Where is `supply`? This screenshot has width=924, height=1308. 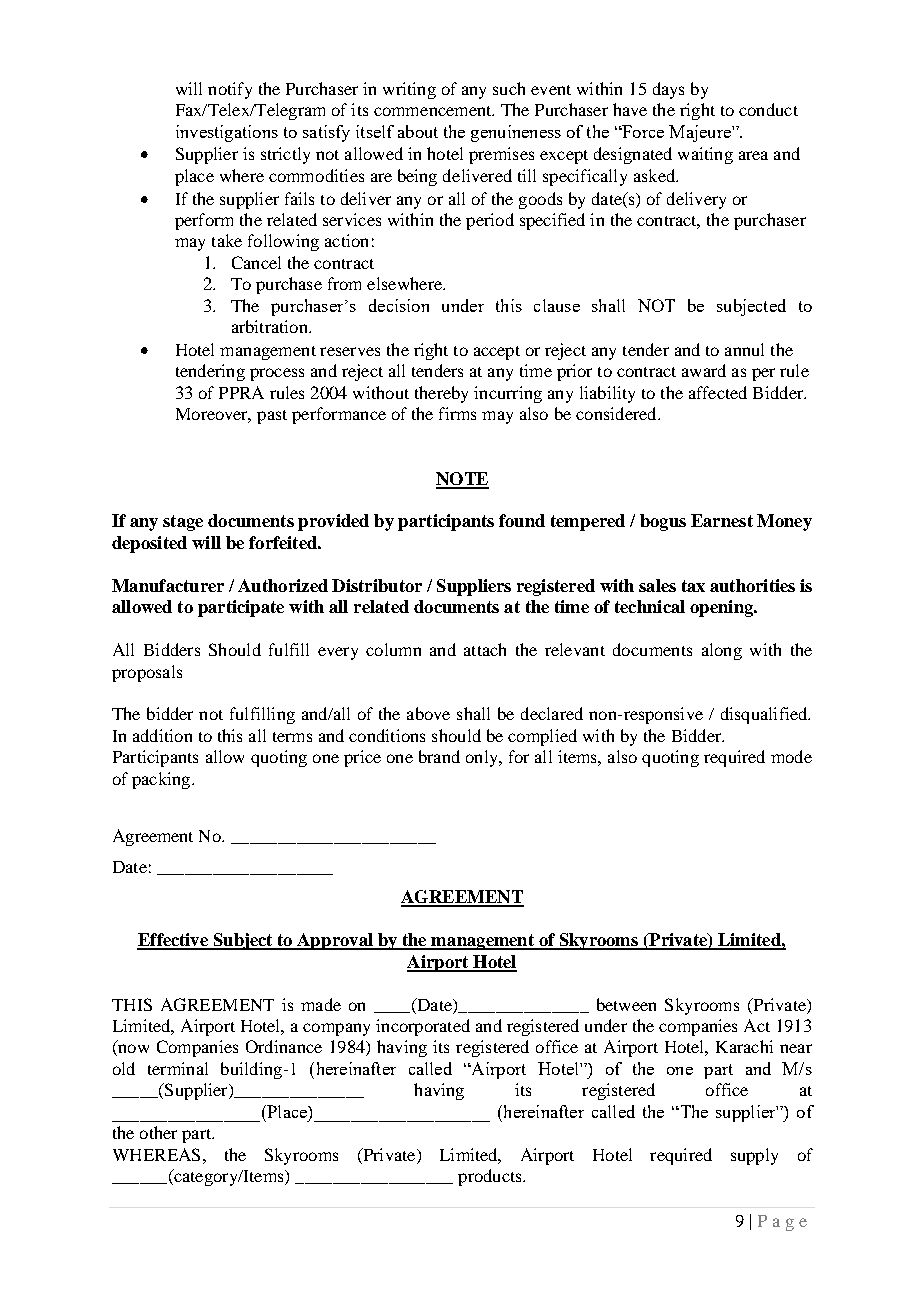
supply is located at coordinates (754, 1156).
